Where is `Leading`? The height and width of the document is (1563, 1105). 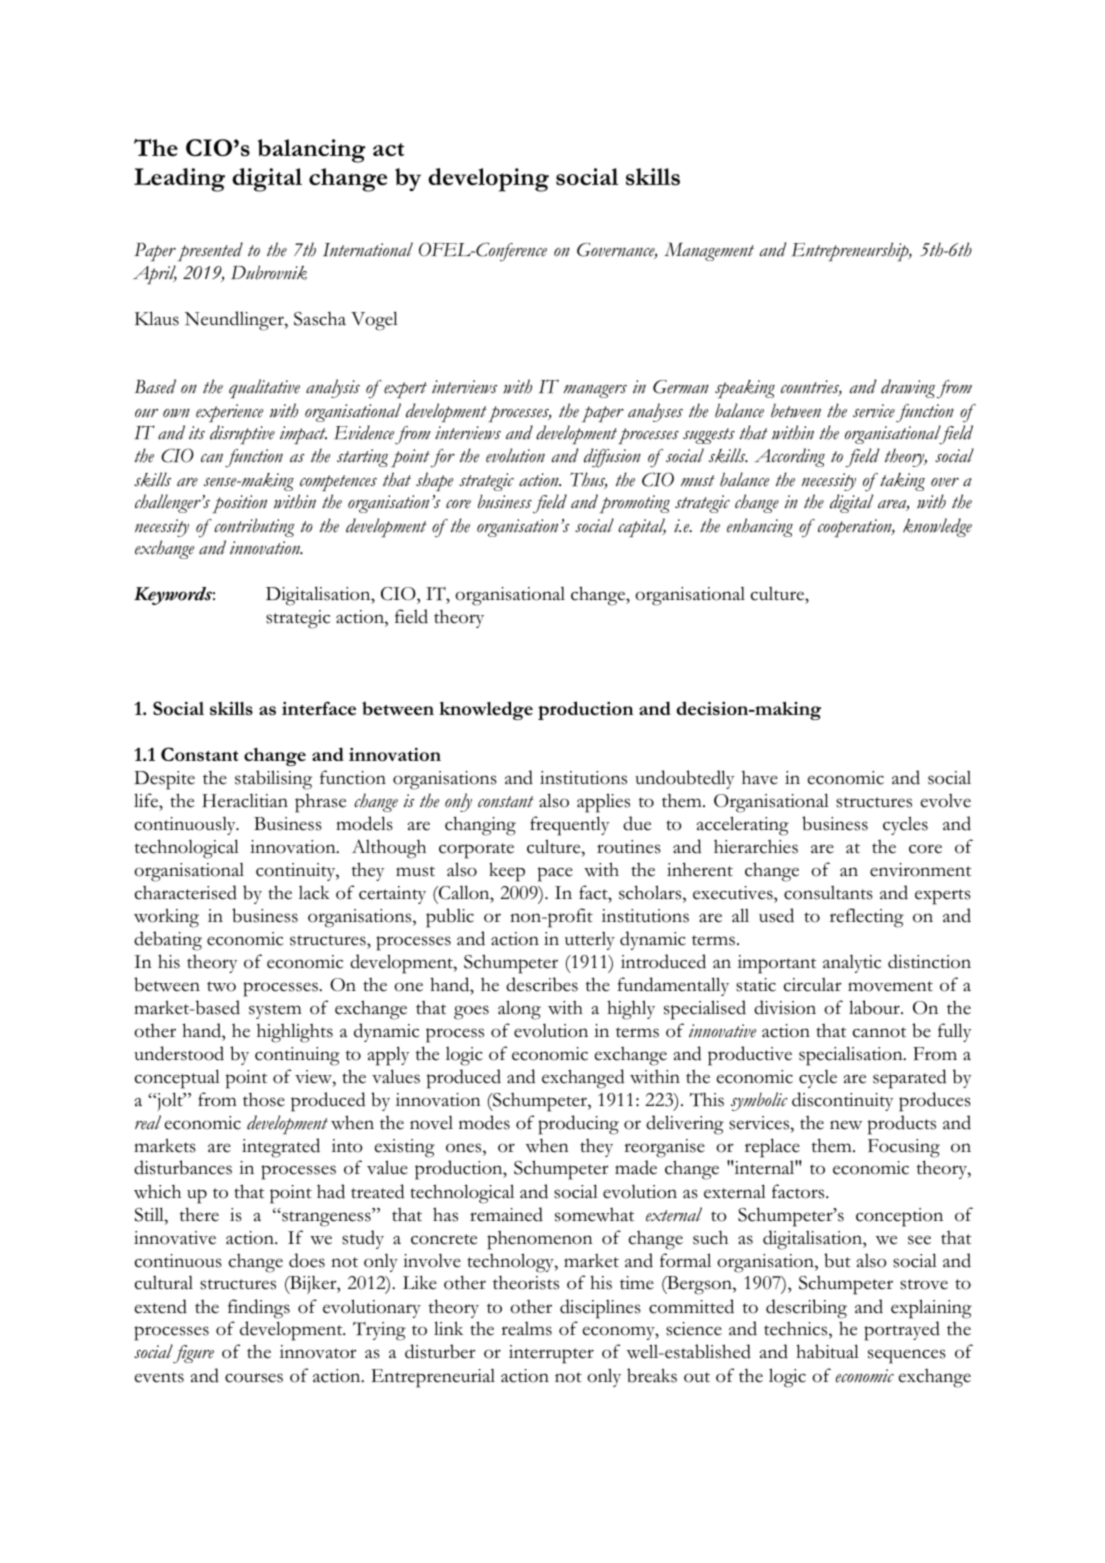 Leading is located at coordinates (179, 180).
